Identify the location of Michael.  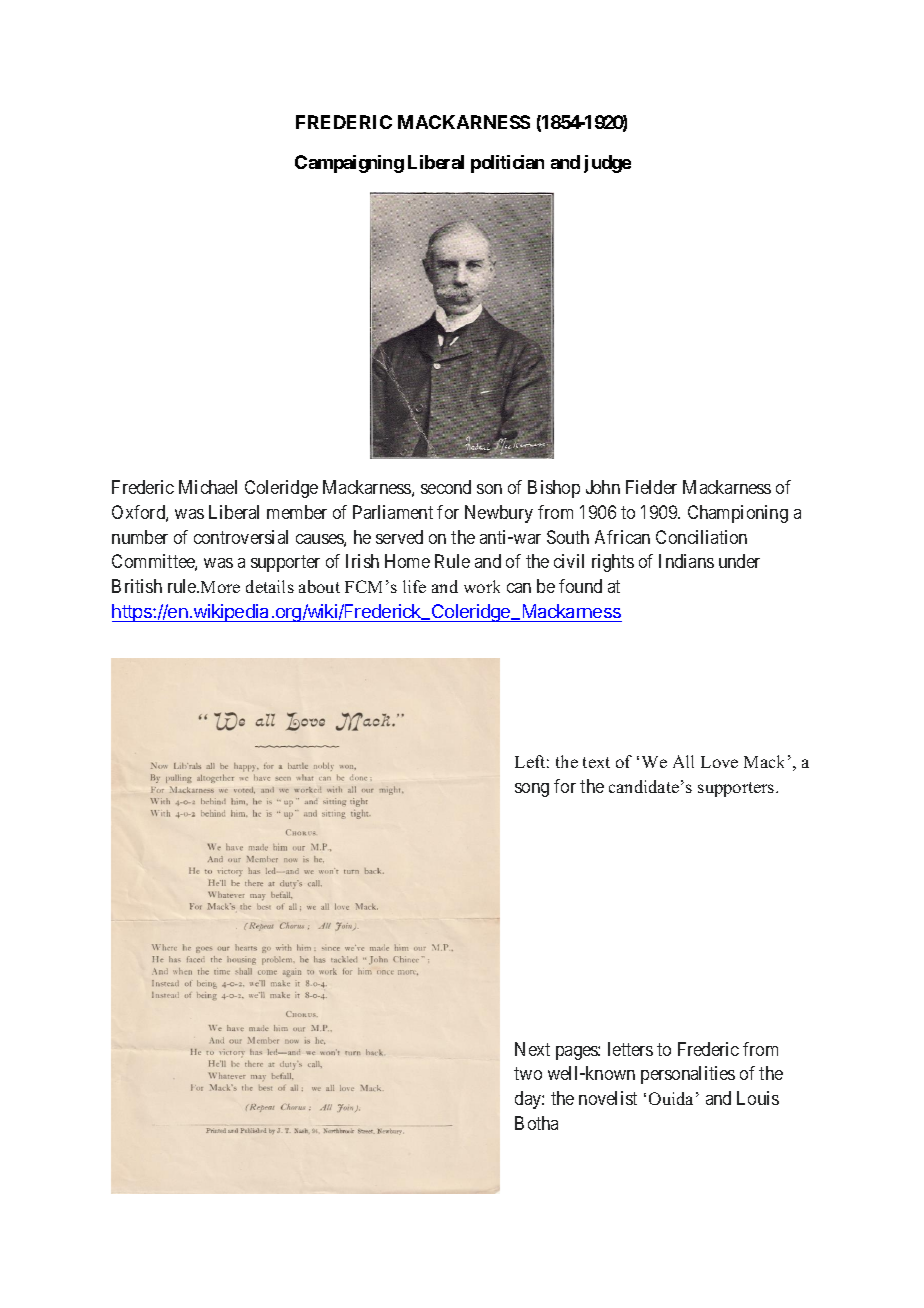
(208, 487).
